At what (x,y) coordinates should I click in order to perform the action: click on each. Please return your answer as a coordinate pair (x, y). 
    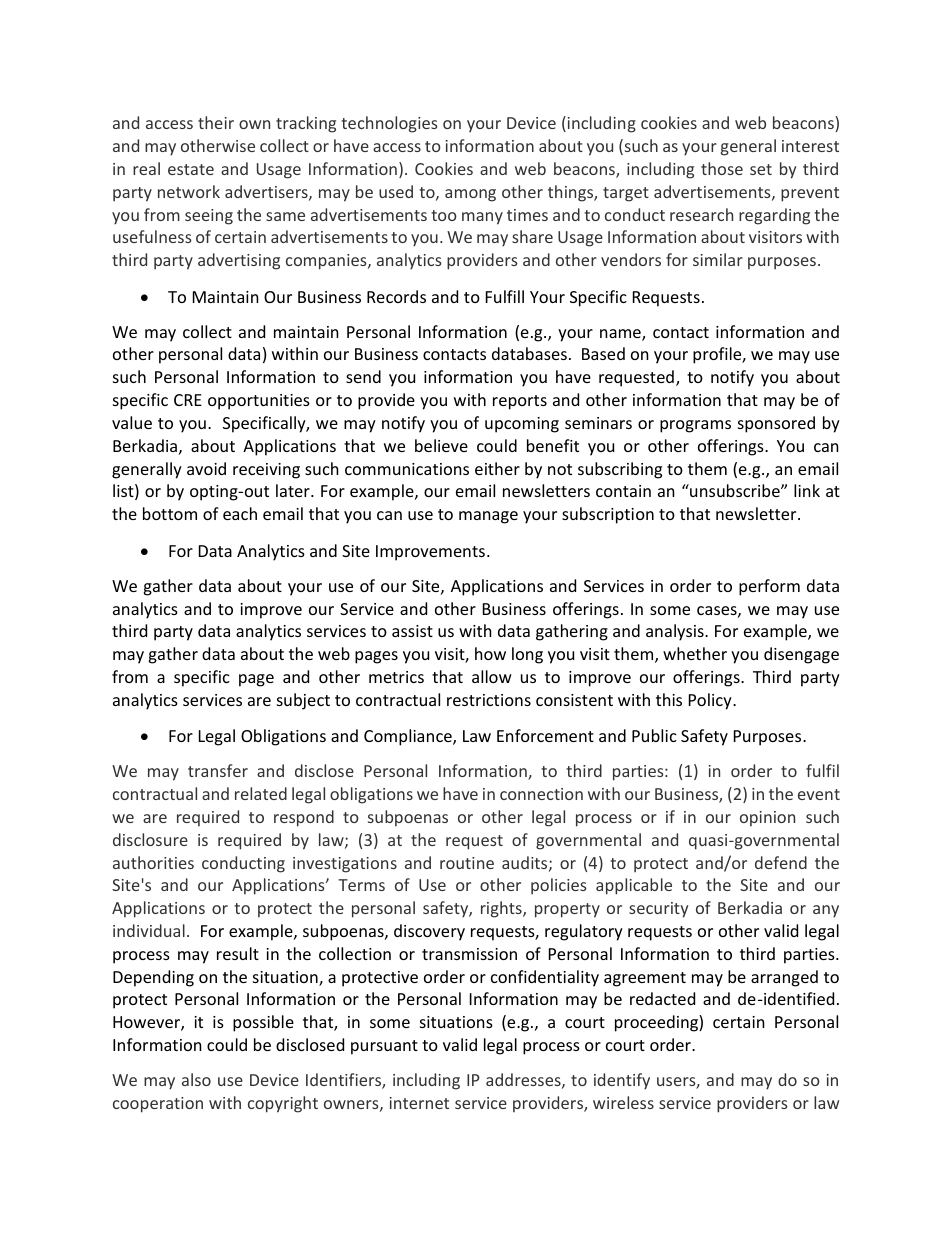
    Looking at the image, I should click on (240, 513).
